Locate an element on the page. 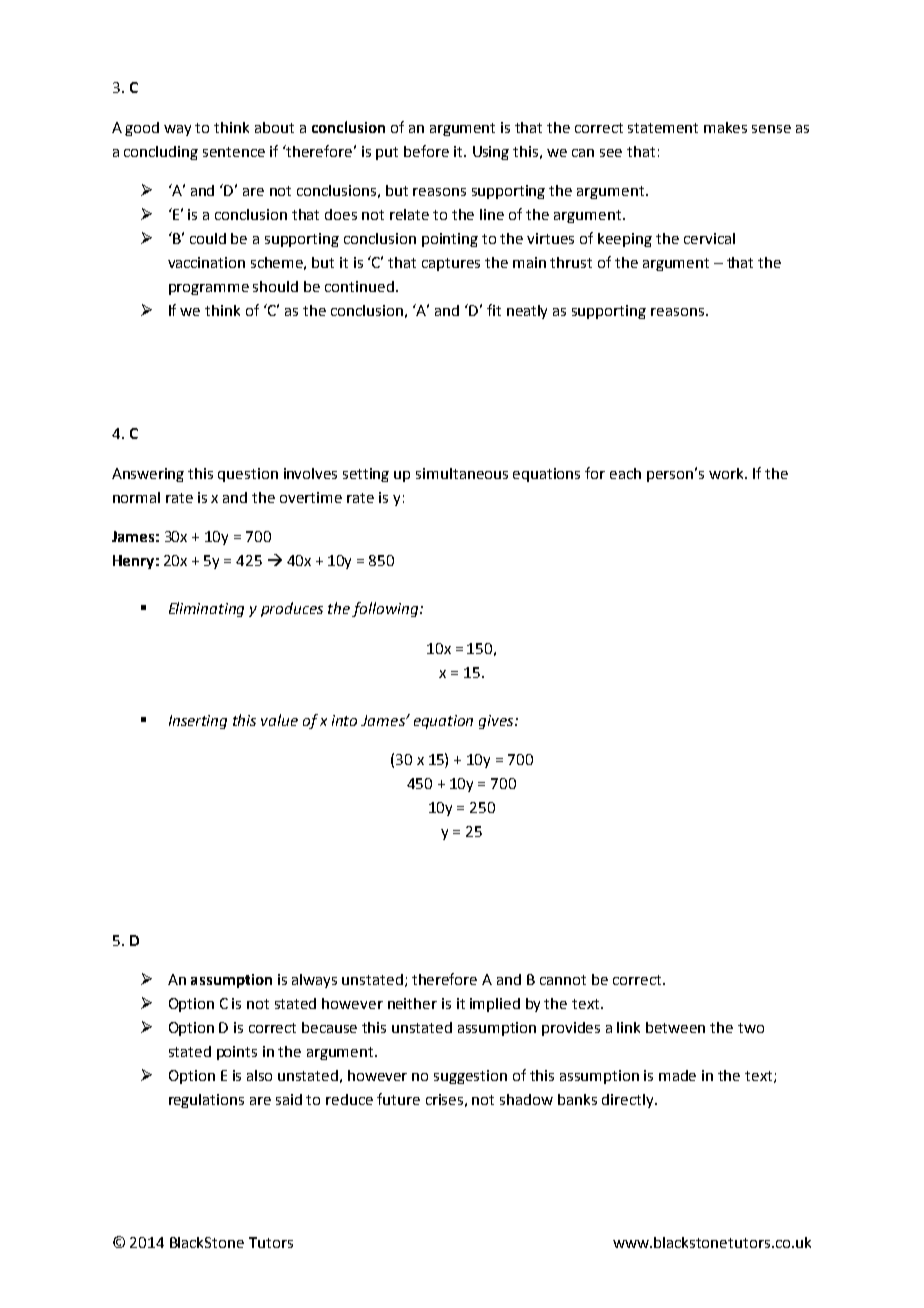 The height and width of the page is (1308, 924). Eliminating is located at coordinates (206, 609).
